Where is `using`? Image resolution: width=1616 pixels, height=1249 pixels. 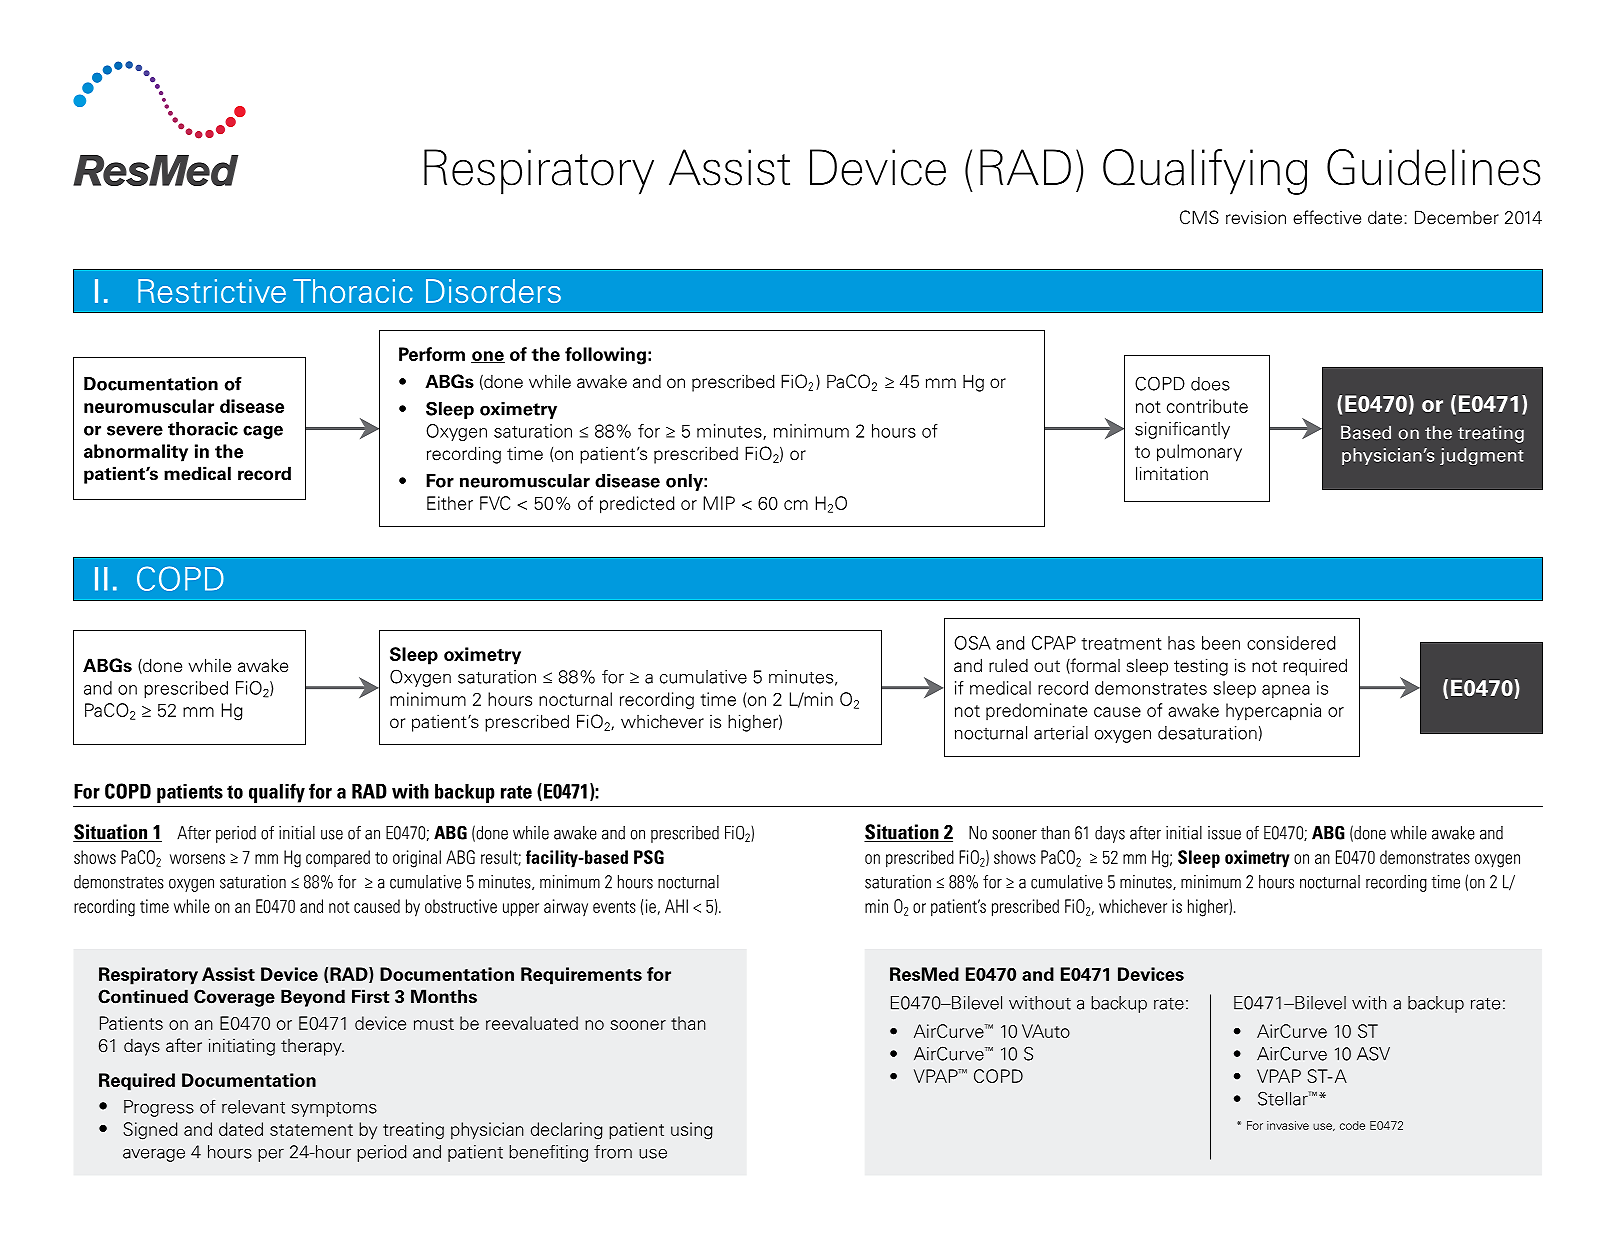 using is located at coordinates (692, 1131).
